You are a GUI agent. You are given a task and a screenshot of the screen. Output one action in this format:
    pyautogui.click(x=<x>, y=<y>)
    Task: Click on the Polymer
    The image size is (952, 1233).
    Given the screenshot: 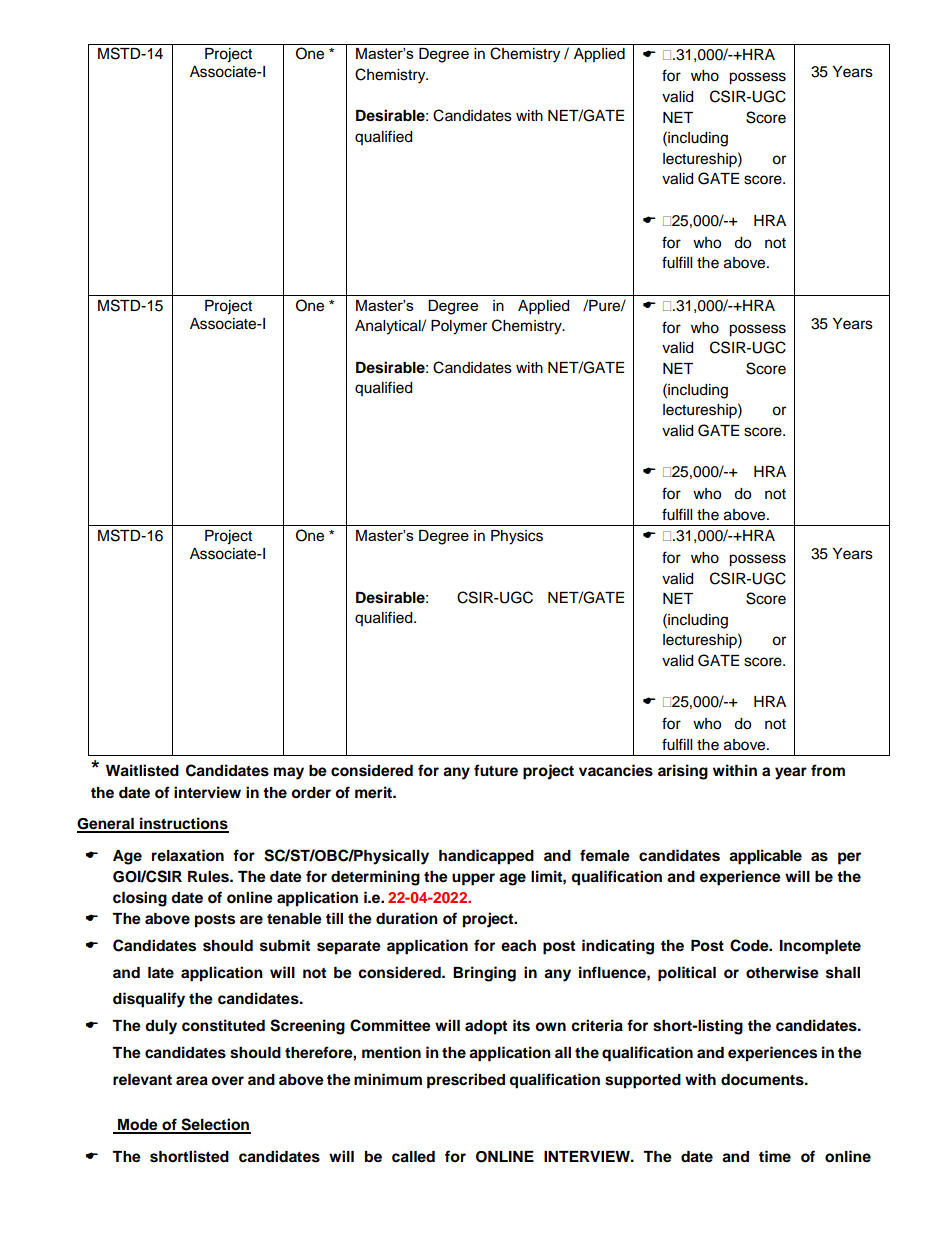 What is the action you would take?
    pyautogui.click(x=459, y=327)
